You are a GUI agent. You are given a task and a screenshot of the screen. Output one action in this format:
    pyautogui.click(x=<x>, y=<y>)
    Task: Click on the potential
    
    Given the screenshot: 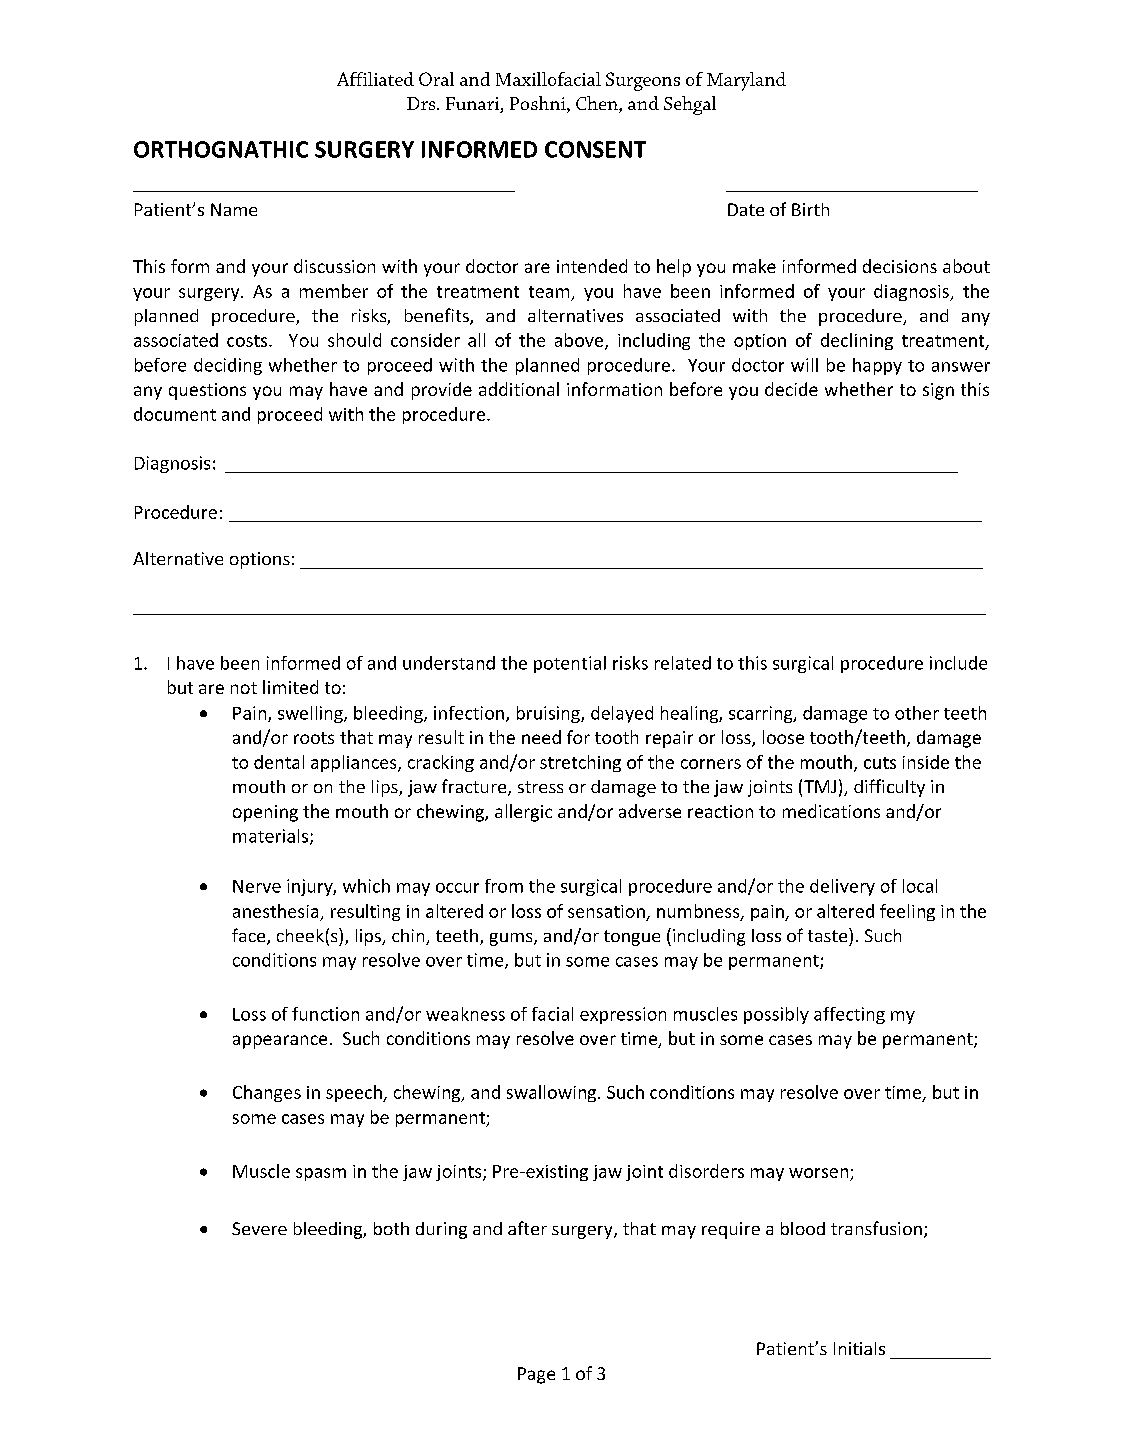 What is the action you would take?
    pyautogui.click(x=570, y=664)
